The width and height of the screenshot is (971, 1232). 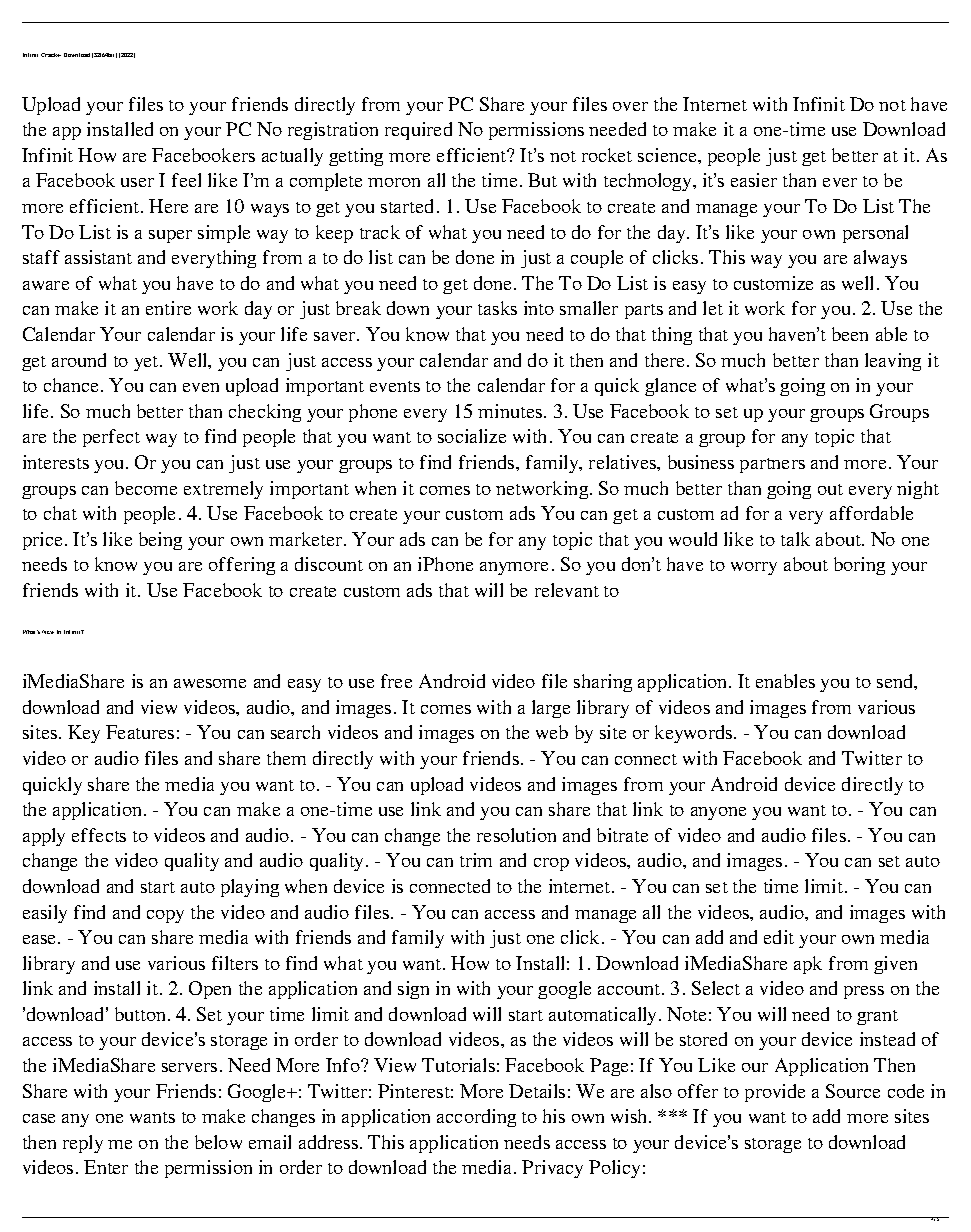 I want to click on according, so click(x=476, y=1118).
